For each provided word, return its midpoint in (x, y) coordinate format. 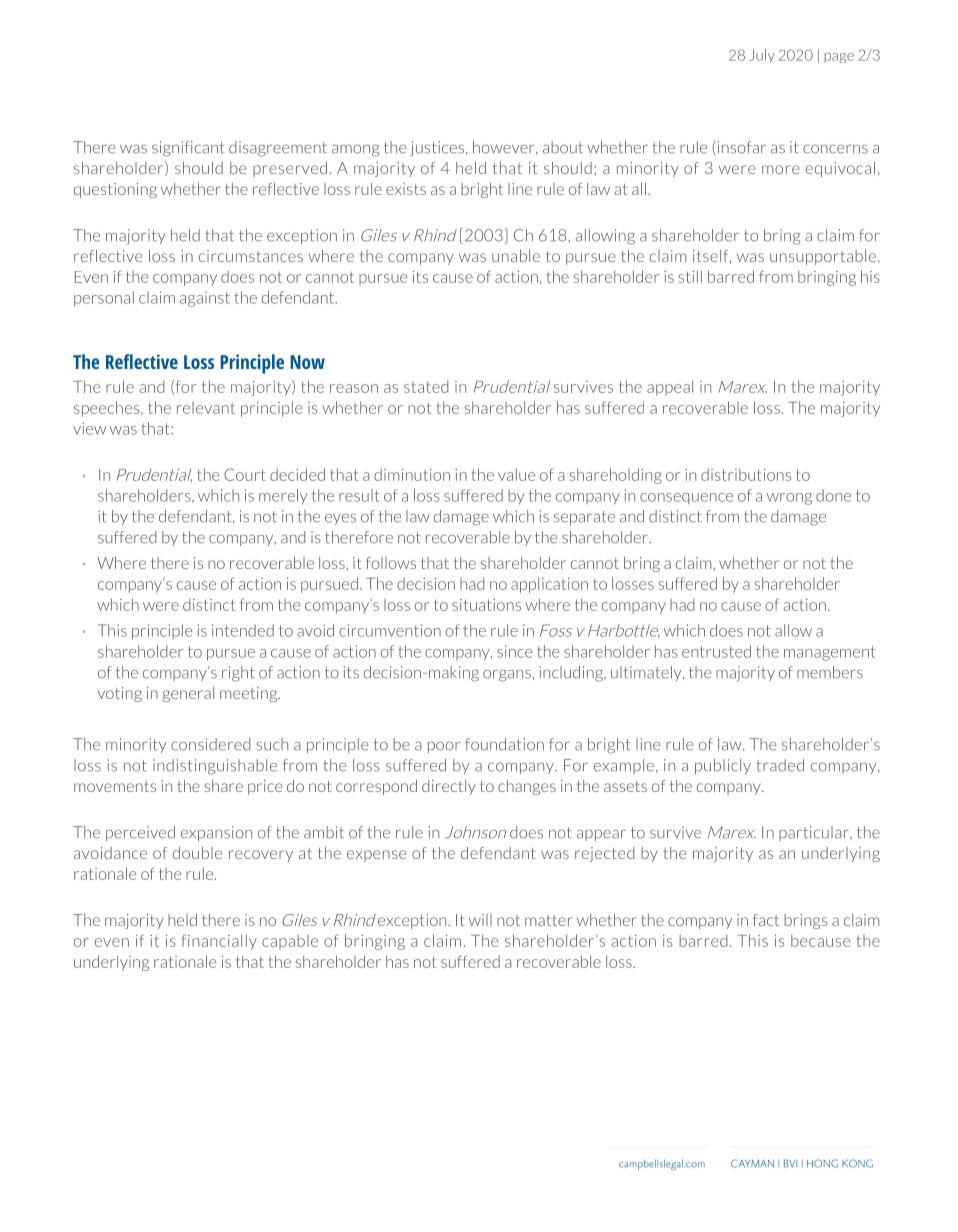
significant (188, 149)
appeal (670, 388)
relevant (206, 408)
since (514, 651)
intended (243, 630)
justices (438, 149)
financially (219, 942)
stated (426, 386)
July (762, 56)
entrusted (716, 651)
